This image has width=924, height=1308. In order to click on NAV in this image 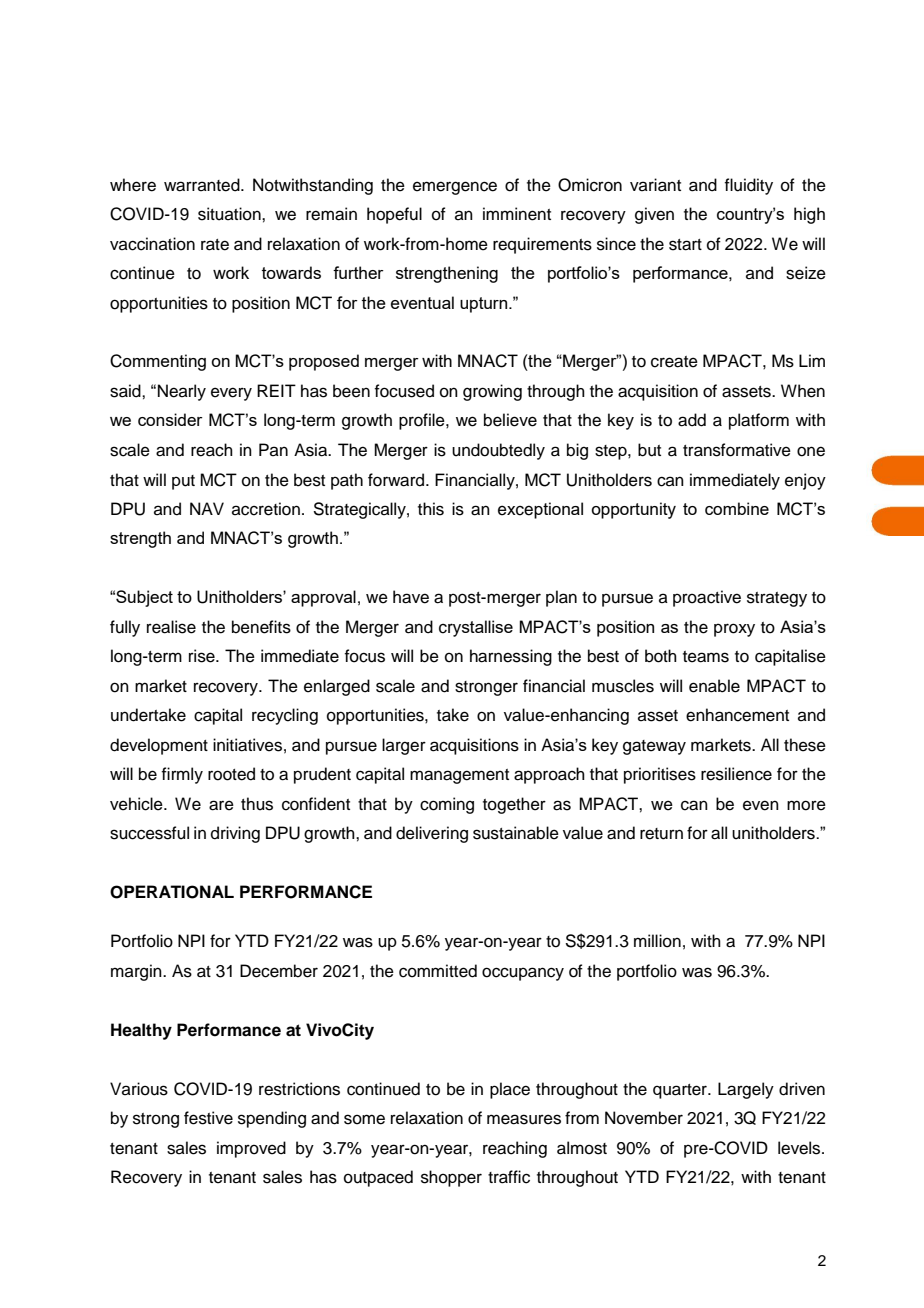, I will do `click(207, 508)`.
